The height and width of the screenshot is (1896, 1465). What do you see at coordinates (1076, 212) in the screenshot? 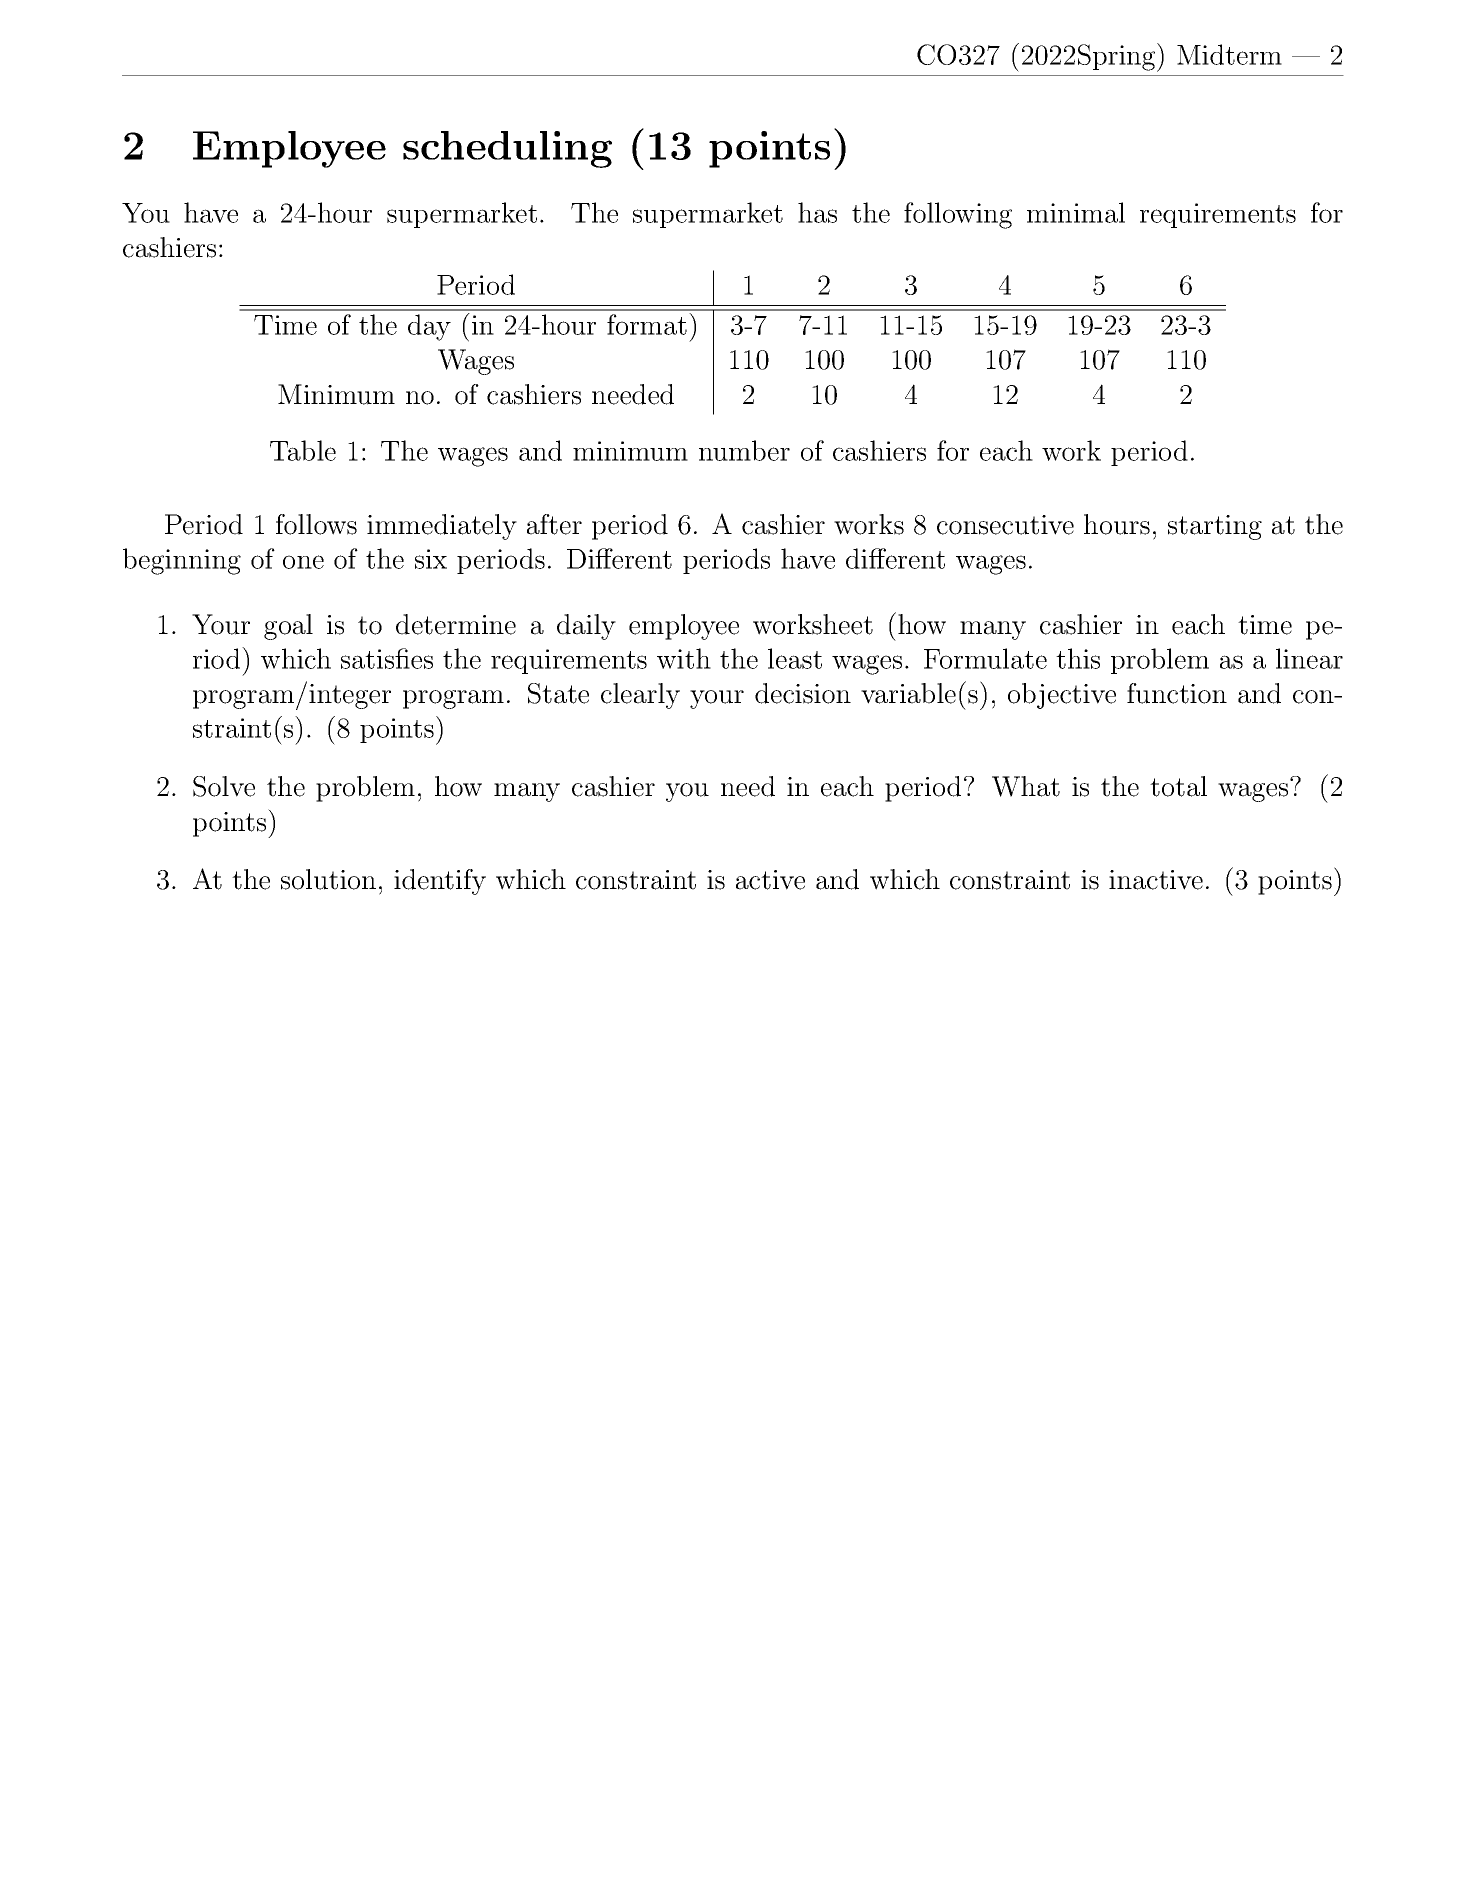
I see `minimal` at bounding box center [1076, 212].
